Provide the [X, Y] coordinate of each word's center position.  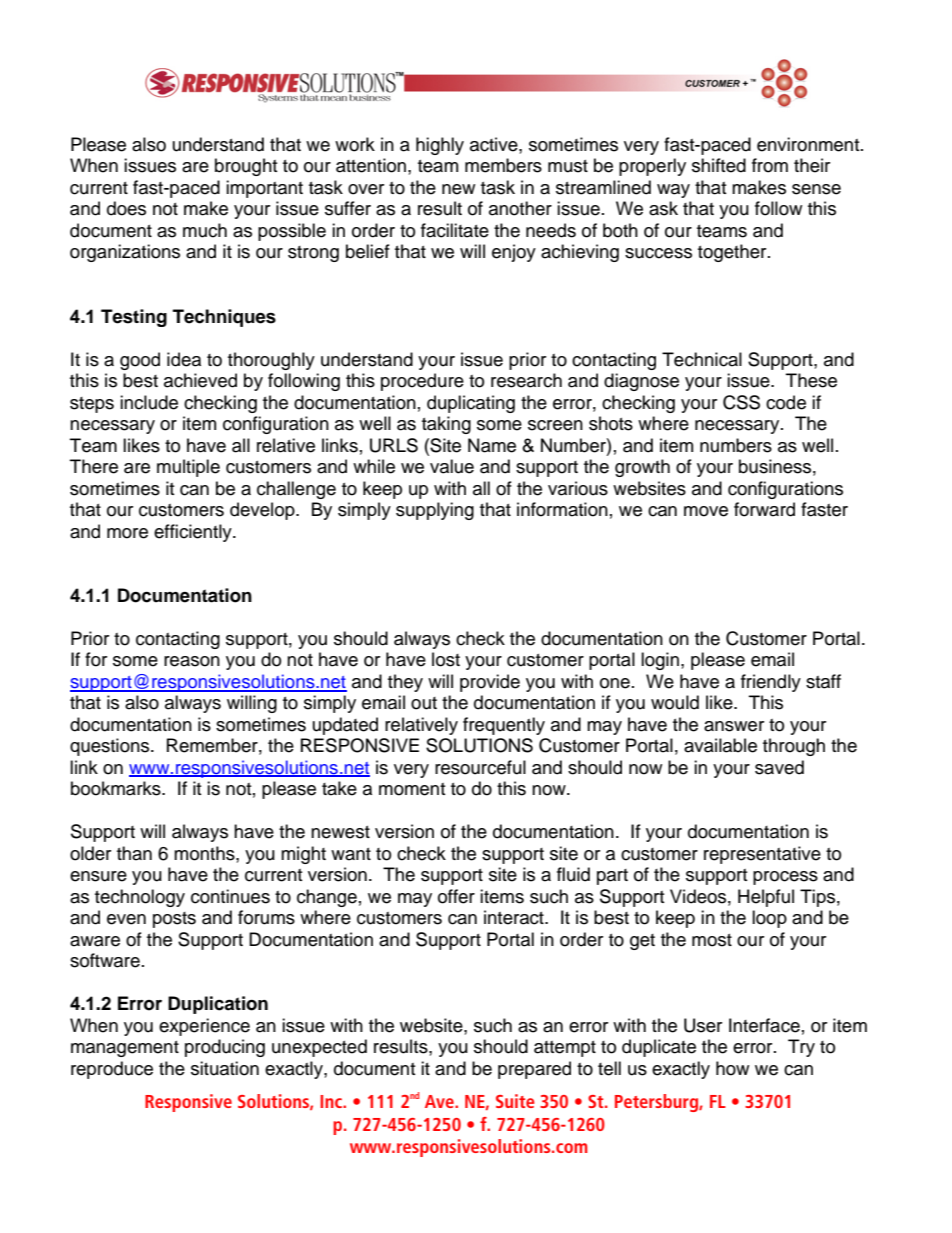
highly [440, 146]
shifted [719, 165]
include [149, 402]
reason [192, 661]
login [660, 661]
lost [446, 659]
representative [762, 855]
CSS [741, 402]
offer [456, 896]
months [205, 853]
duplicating [471, 404]
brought [246, 167]
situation [225, 1068]
